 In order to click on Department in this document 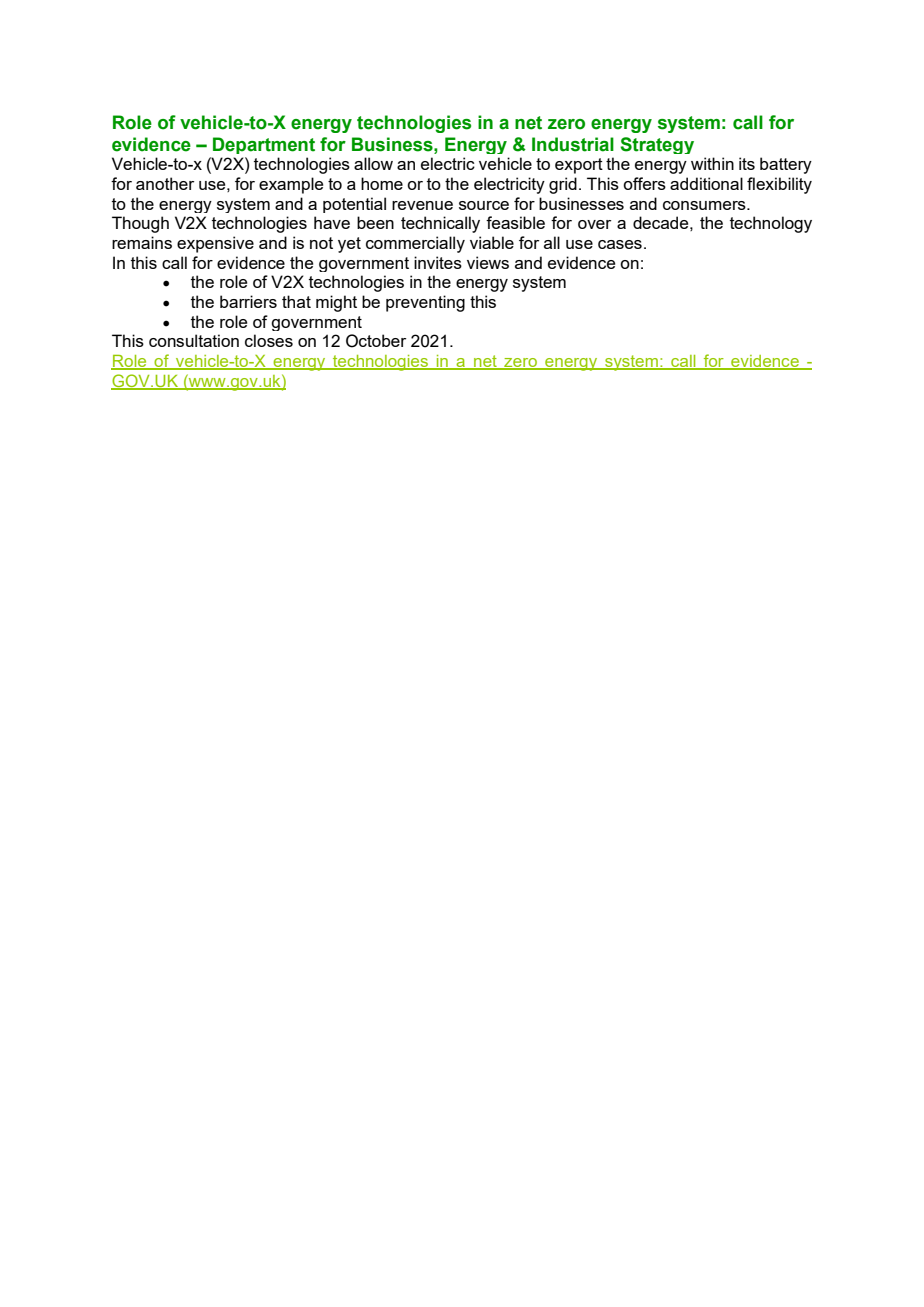, I will do `click(264, 145)`.
